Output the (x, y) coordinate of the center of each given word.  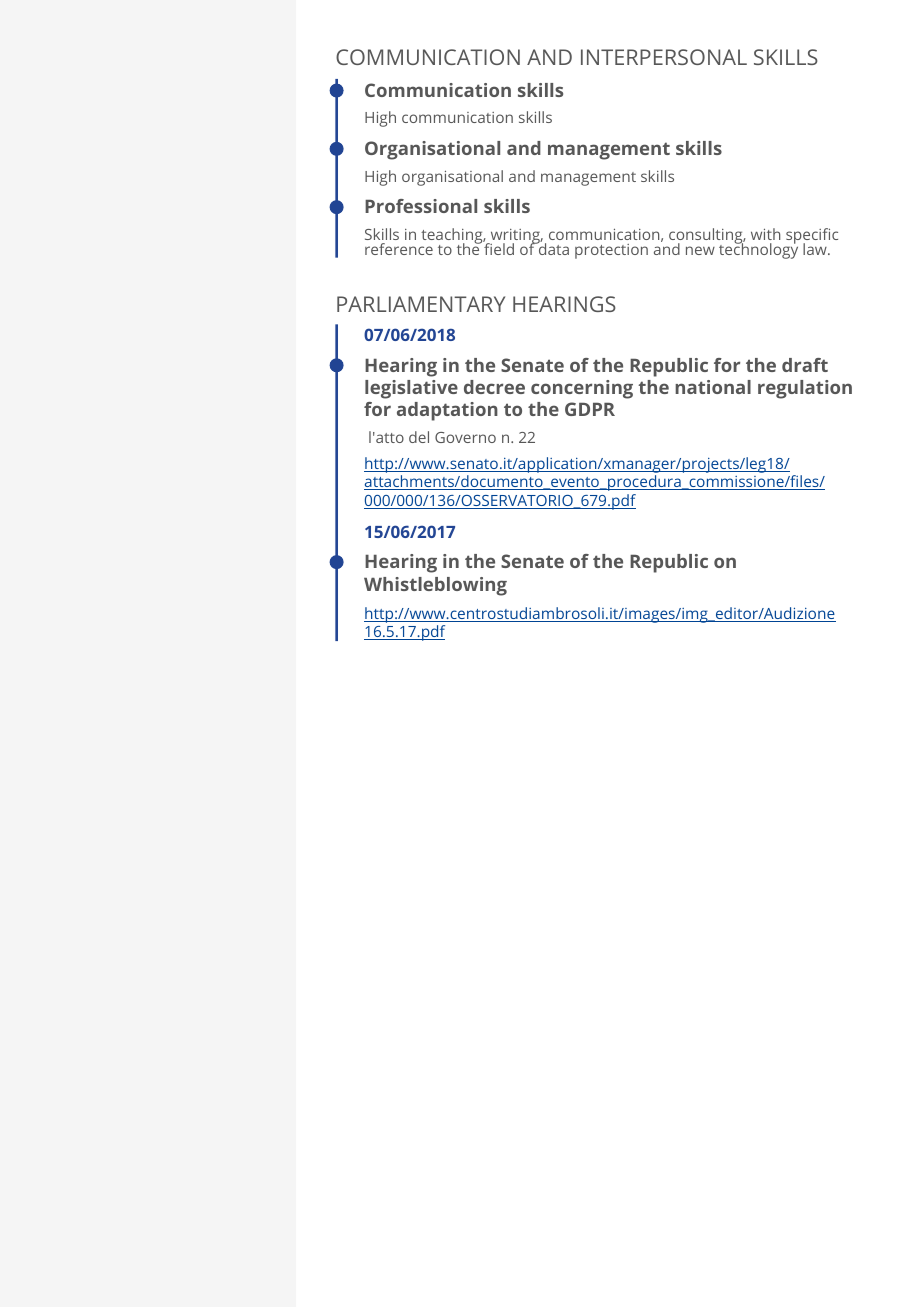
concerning (582, 389)
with (765, 234)
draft (805, 365)
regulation (805, 389)
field (498, 248)
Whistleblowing (435, 586)
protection (611, 251)
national (713, 387)
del (419, 437)
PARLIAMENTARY (421, 304)
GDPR (590, 409)
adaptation (447, 411)
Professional (421, 206)
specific (811, 237)
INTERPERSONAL (664, 57)
